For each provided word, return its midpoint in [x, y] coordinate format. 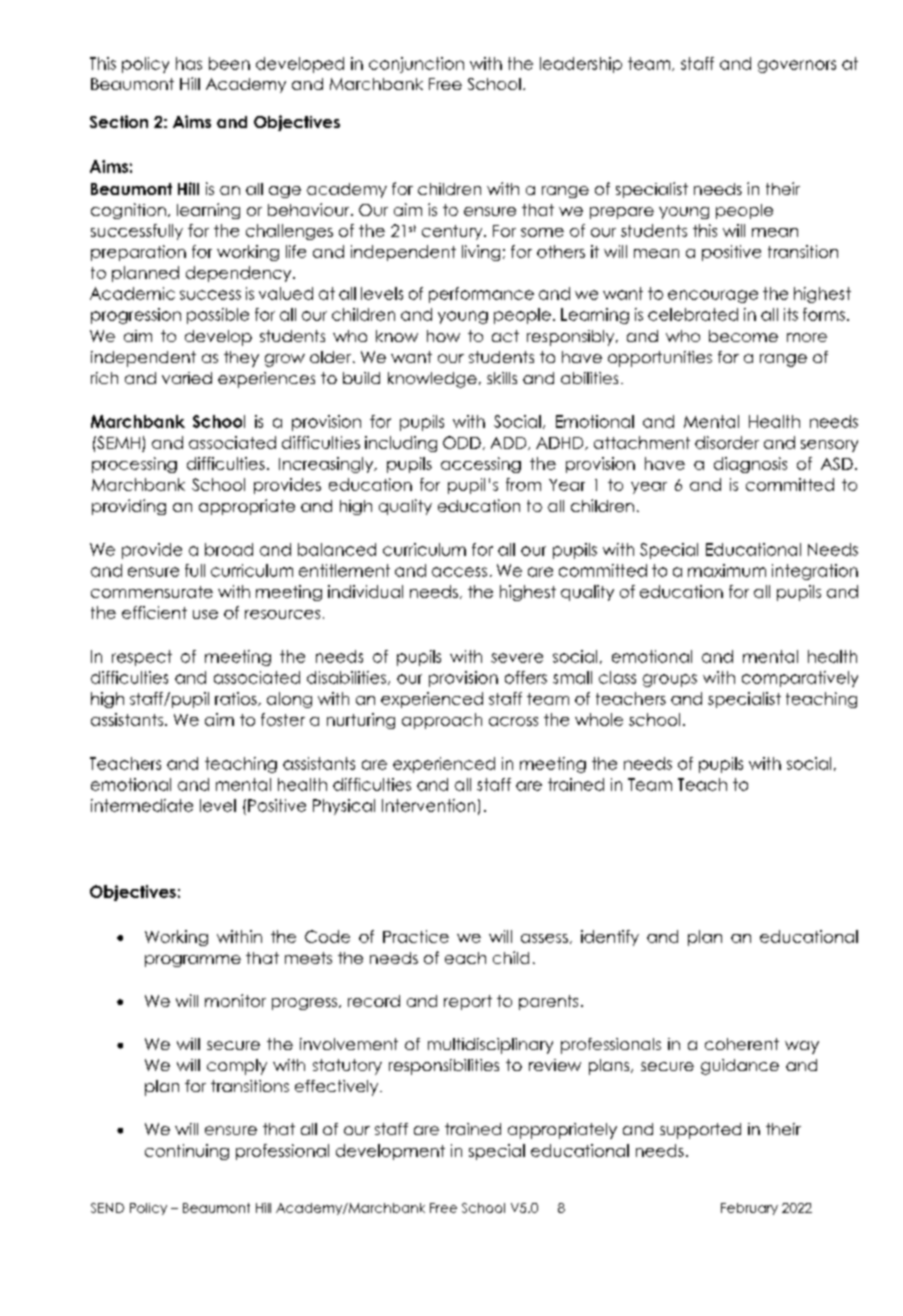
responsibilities [444, 1067]
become [743, 336]
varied [187, 378]
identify [610, 938]
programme [193, 961]
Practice [416, 936]
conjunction [416, 65]
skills [502, 378]
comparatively [800, 679]
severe [517, 658]
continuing [187, 1152]
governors [797, 66]
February [749, 1209]
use [205, 614]
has [189, 63]
